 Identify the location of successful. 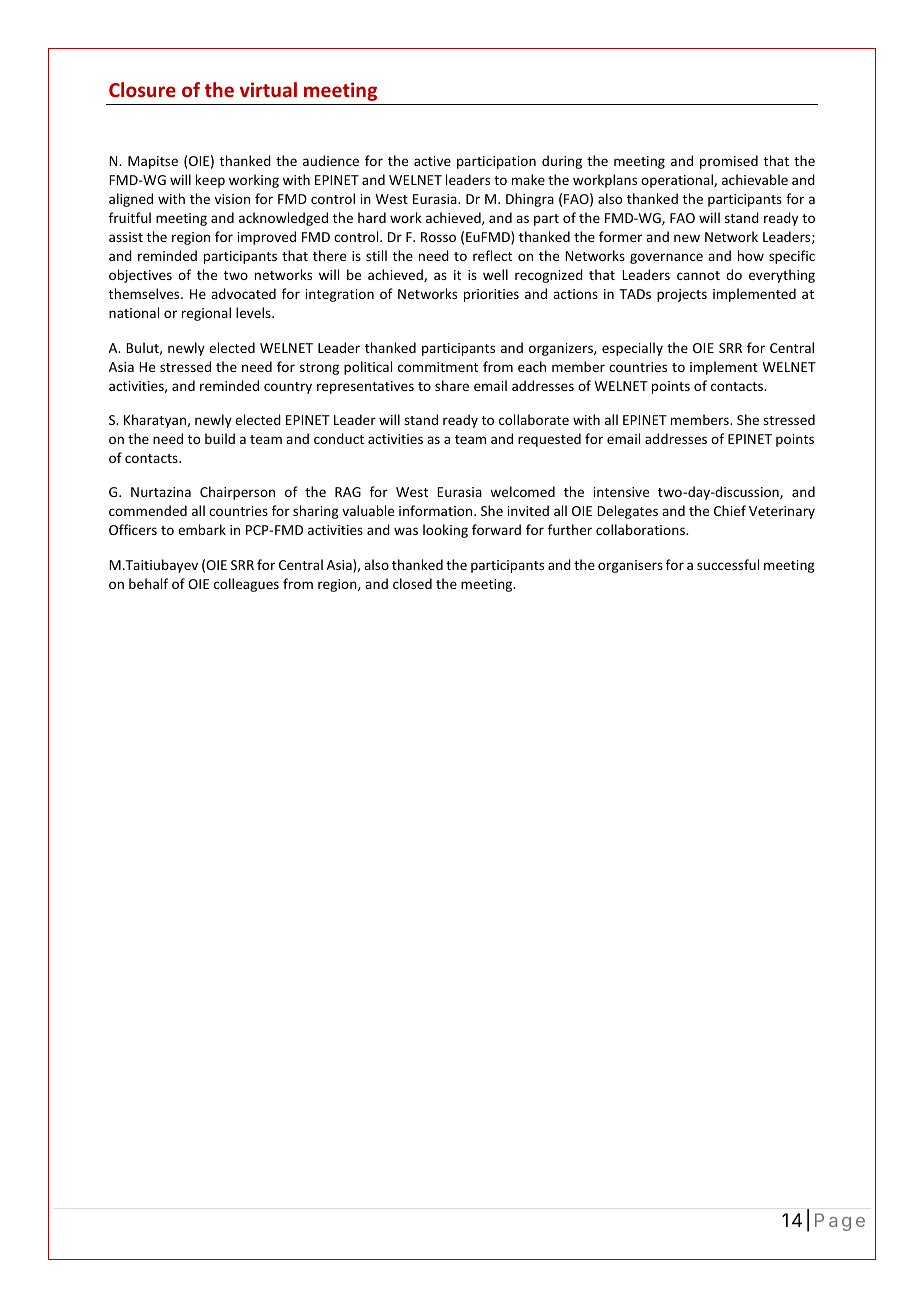
(728, 564).
